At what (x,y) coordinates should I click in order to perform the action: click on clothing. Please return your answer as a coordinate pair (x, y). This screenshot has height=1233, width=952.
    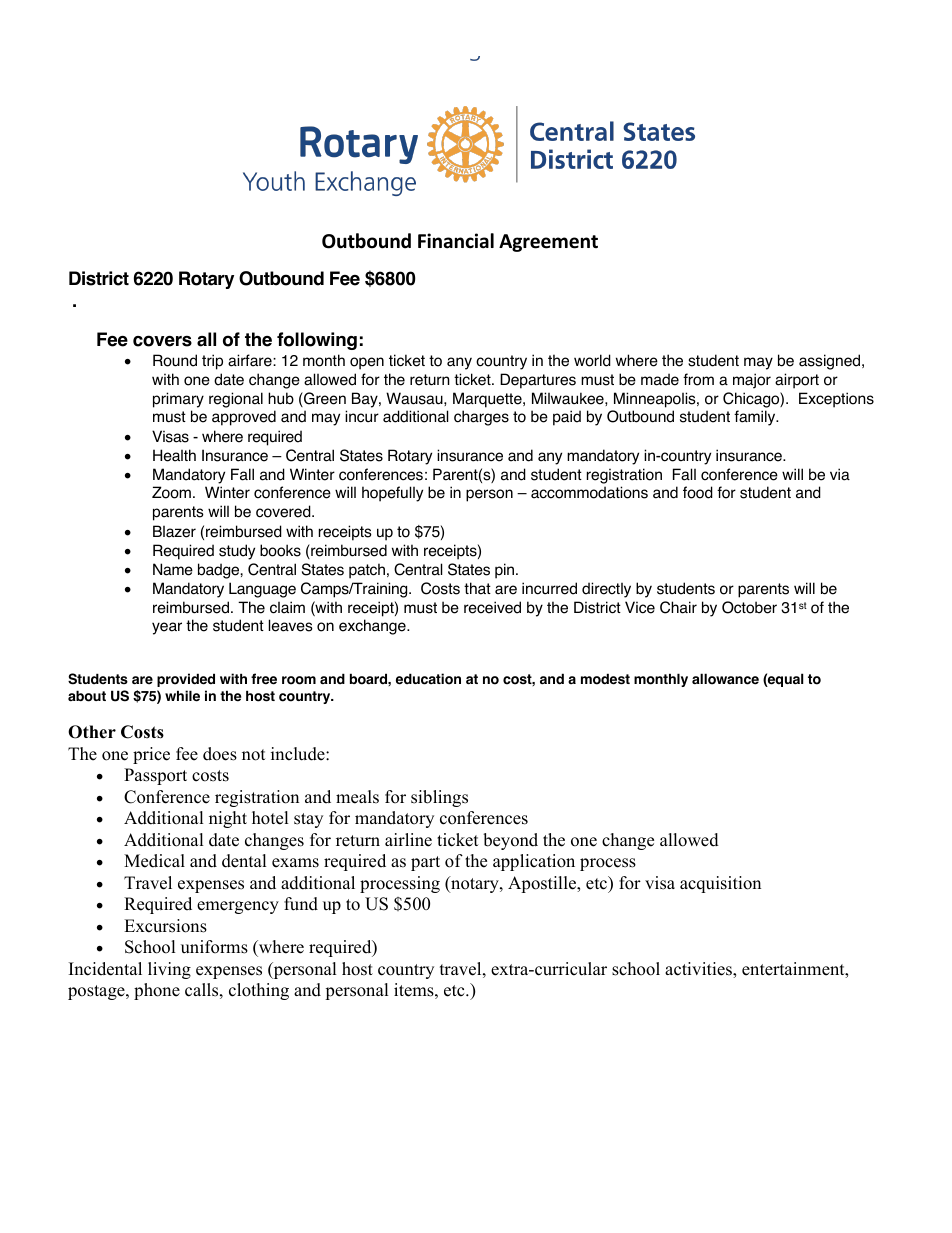
    Looking at the image, I should click on (259, 991).
